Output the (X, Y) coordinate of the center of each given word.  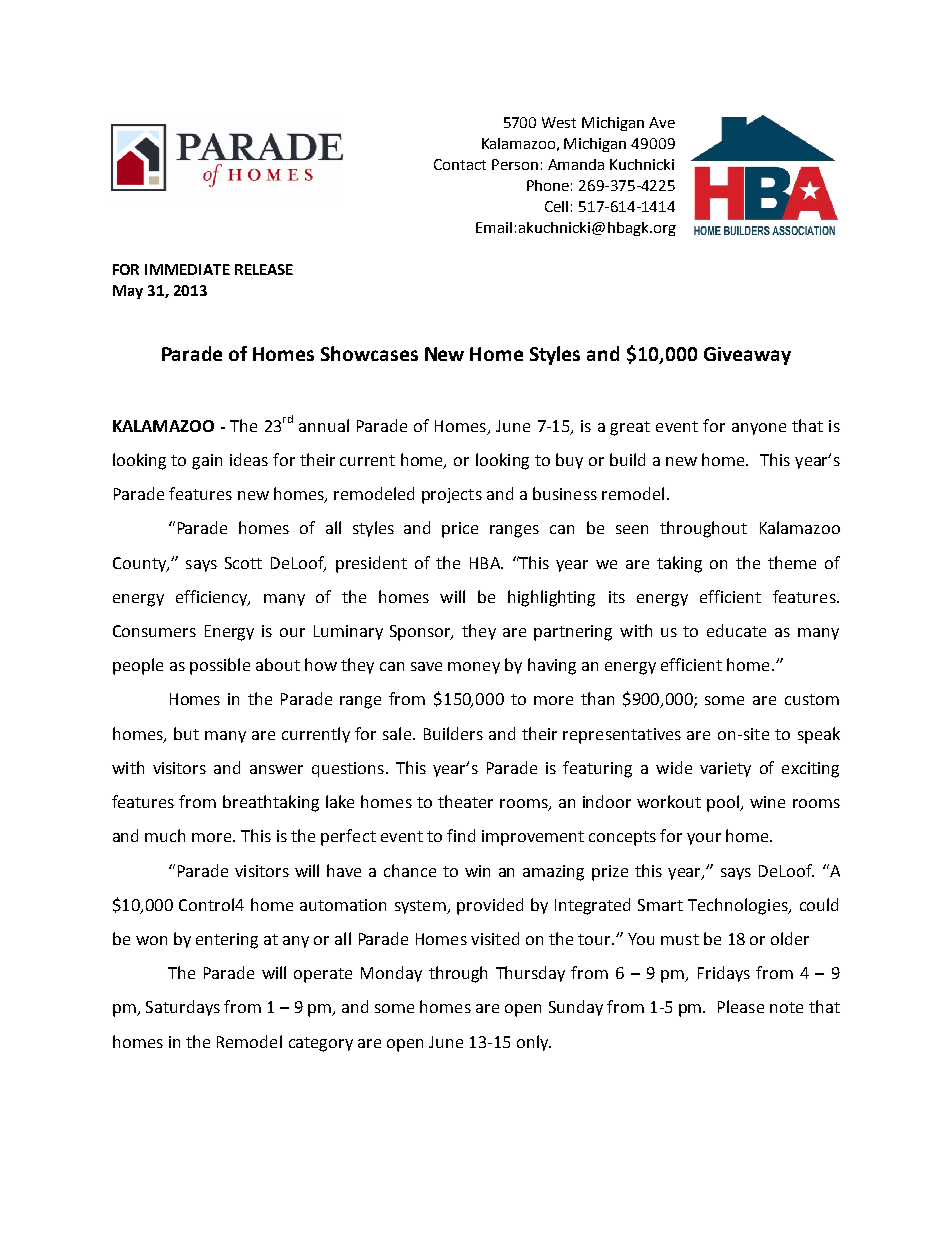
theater (465, 801)
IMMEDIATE (187, 269)
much (165, 835)
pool (724, 803)
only (534, 1043)
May (128, 292)
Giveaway (747, 356)
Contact (460, 164)
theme (792, 562)
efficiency (213, 598)
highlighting (551, 598)
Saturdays (183, 1008)
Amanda (576, 164)
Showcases (369, 353)
